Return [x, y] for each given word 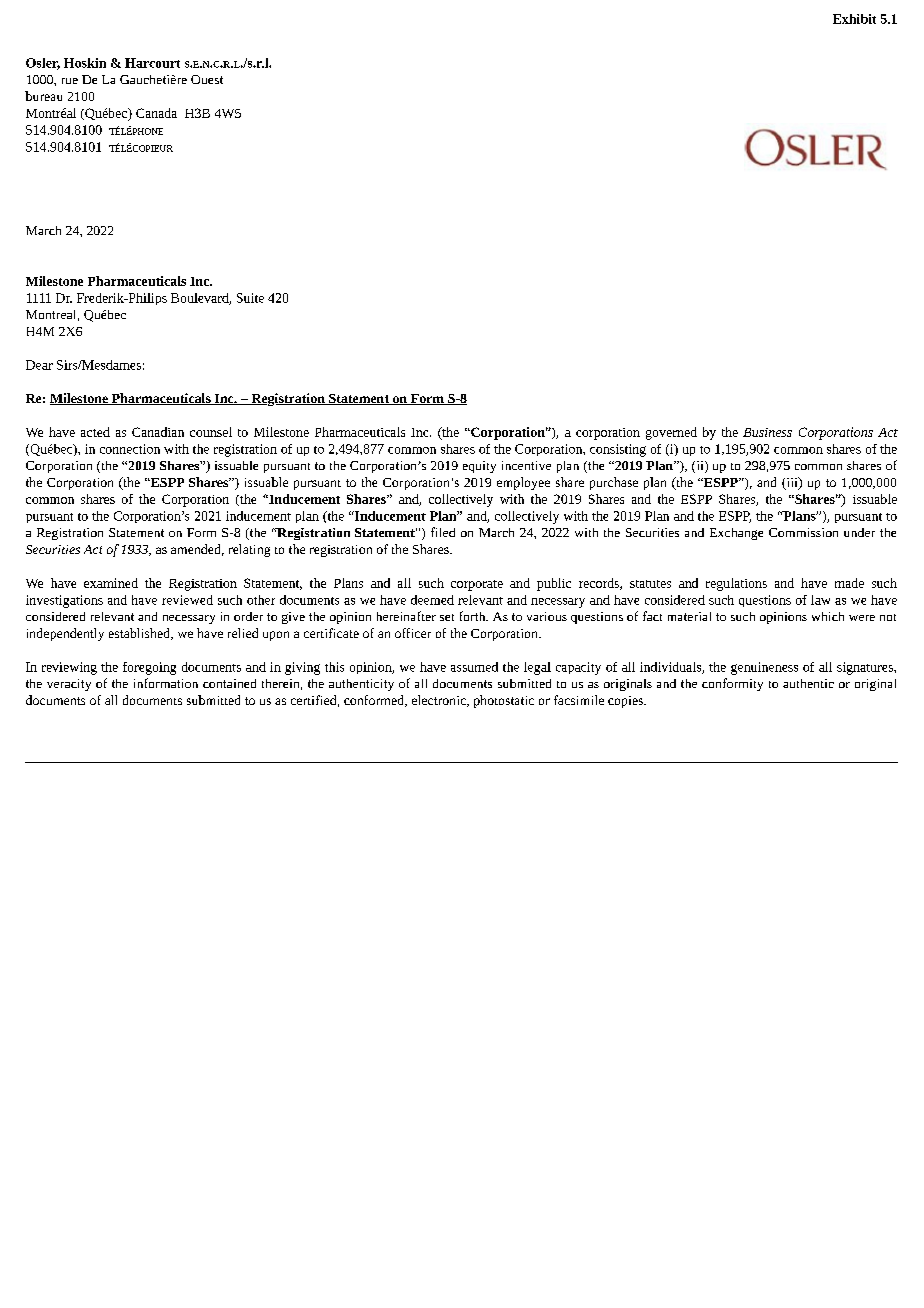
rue [70, 81]
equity [479, 467]
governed [671, 433]
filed [443, 532]
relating [249, 550]
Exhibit [854, 19]
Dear [39, 365]
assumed [474, 667]
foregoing [149, 668]
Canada [156, 113]
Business [767, 432]
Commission [803, 532]
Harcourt [152, 63]
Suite [250, 298]
